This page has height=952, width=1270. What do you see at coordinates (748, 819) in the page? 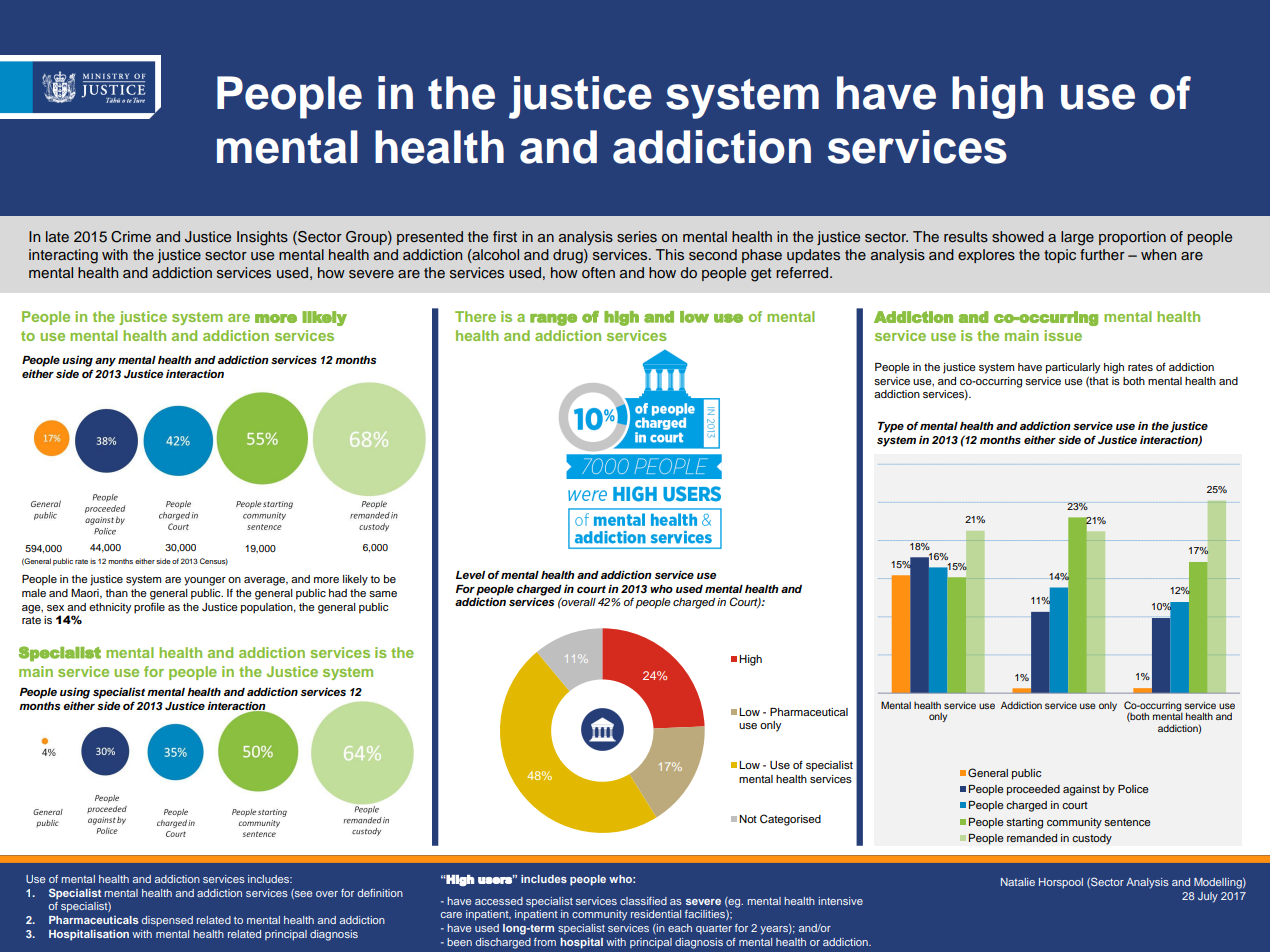
I see `Not` at bounding box center [748, 819].
